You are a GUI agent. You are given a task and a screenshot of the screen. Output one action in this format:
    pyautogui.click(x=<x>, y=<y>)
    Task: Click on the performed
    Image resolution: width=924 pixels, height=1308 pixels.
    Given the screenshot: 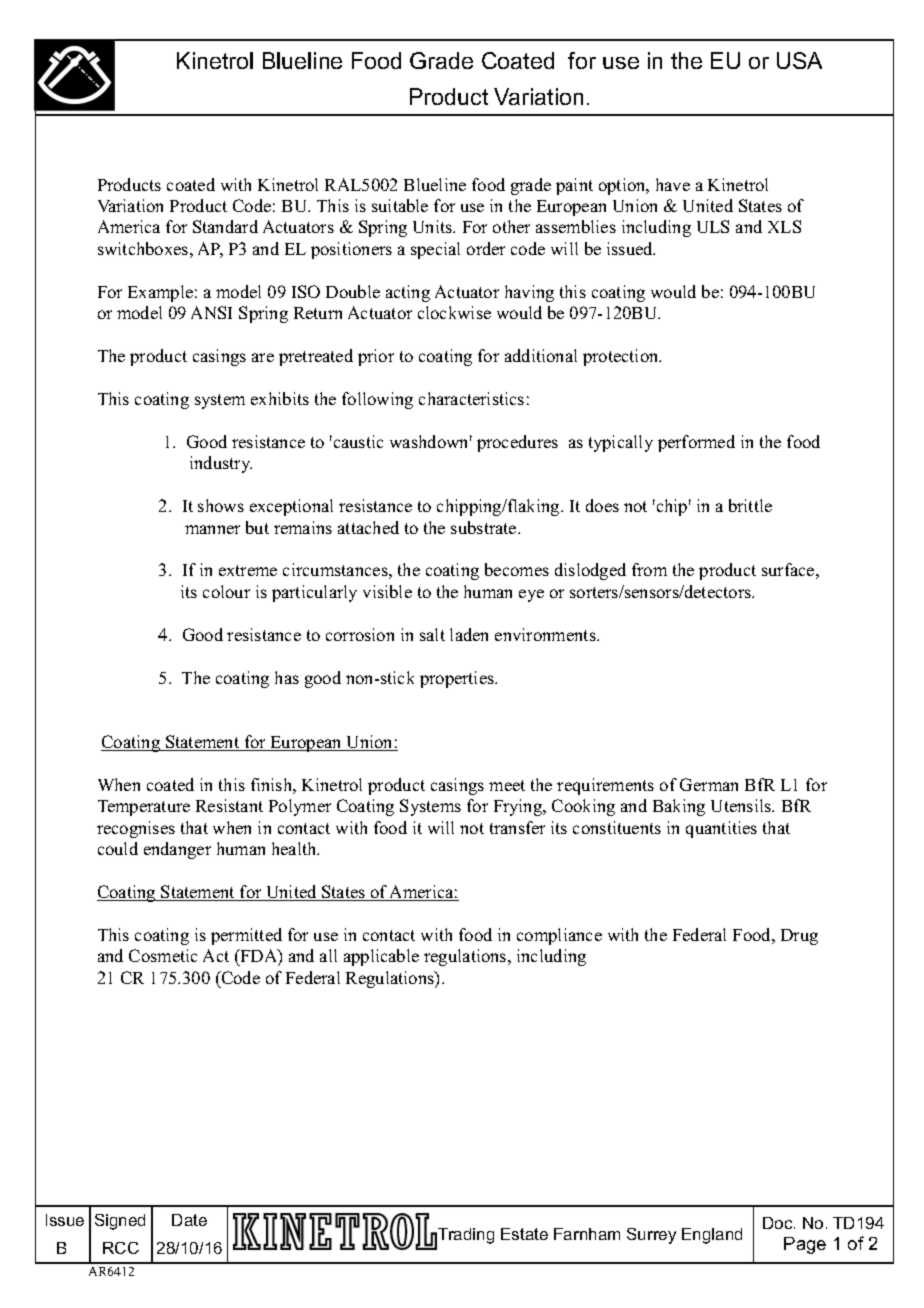 What is the action you would take?
    pyautogui.click(x=696, y=443)
